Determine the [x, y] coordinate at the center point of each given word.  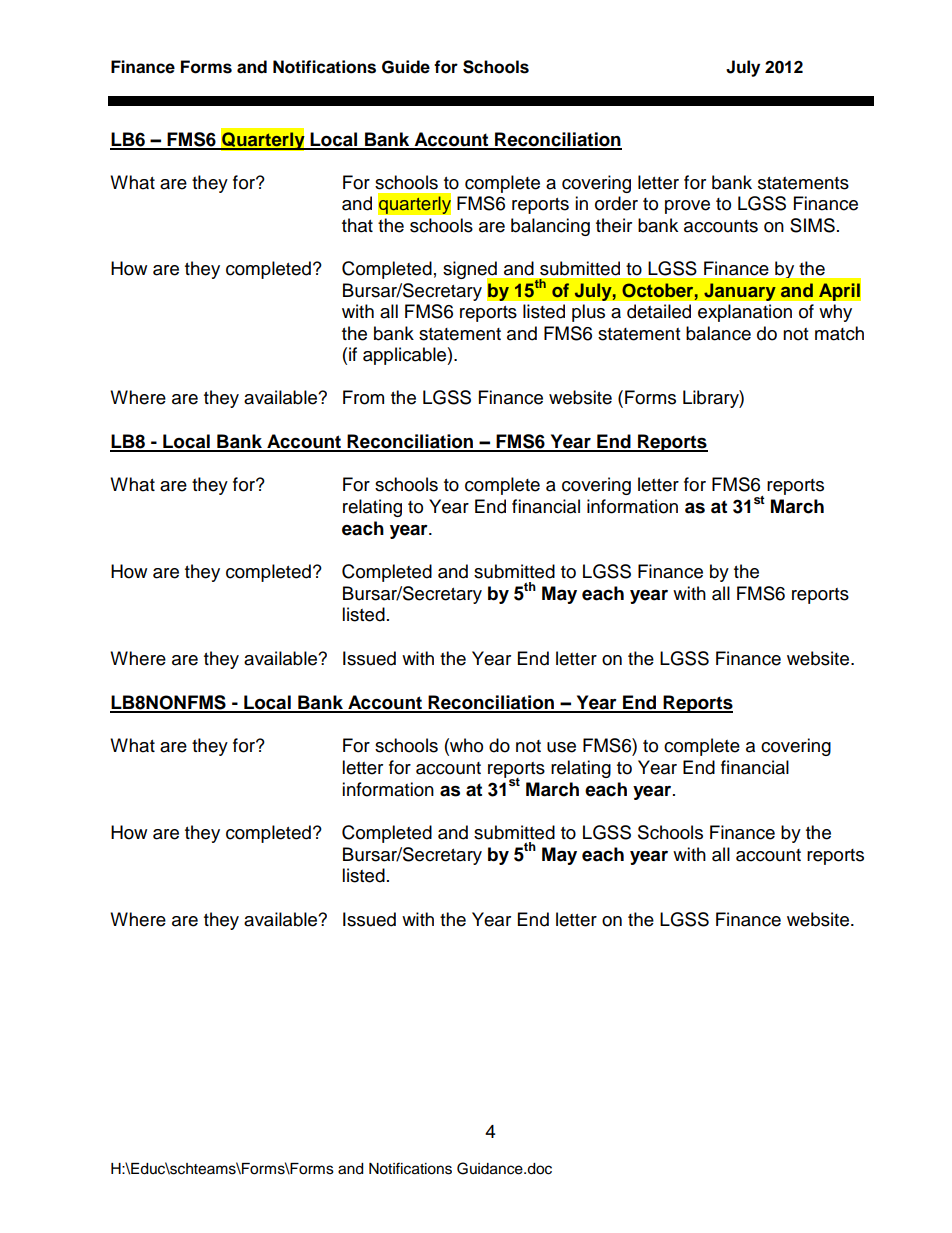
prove [687, 207]
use [561, 747]
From [363, 397]
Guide [406, 67]
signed [471, 271]
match [839, 333]
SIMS [812, 225]
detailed [659, 311]
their [614, 225]
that [357, 225]
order [616, 203]
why [835, 313]
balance [718, 333]
